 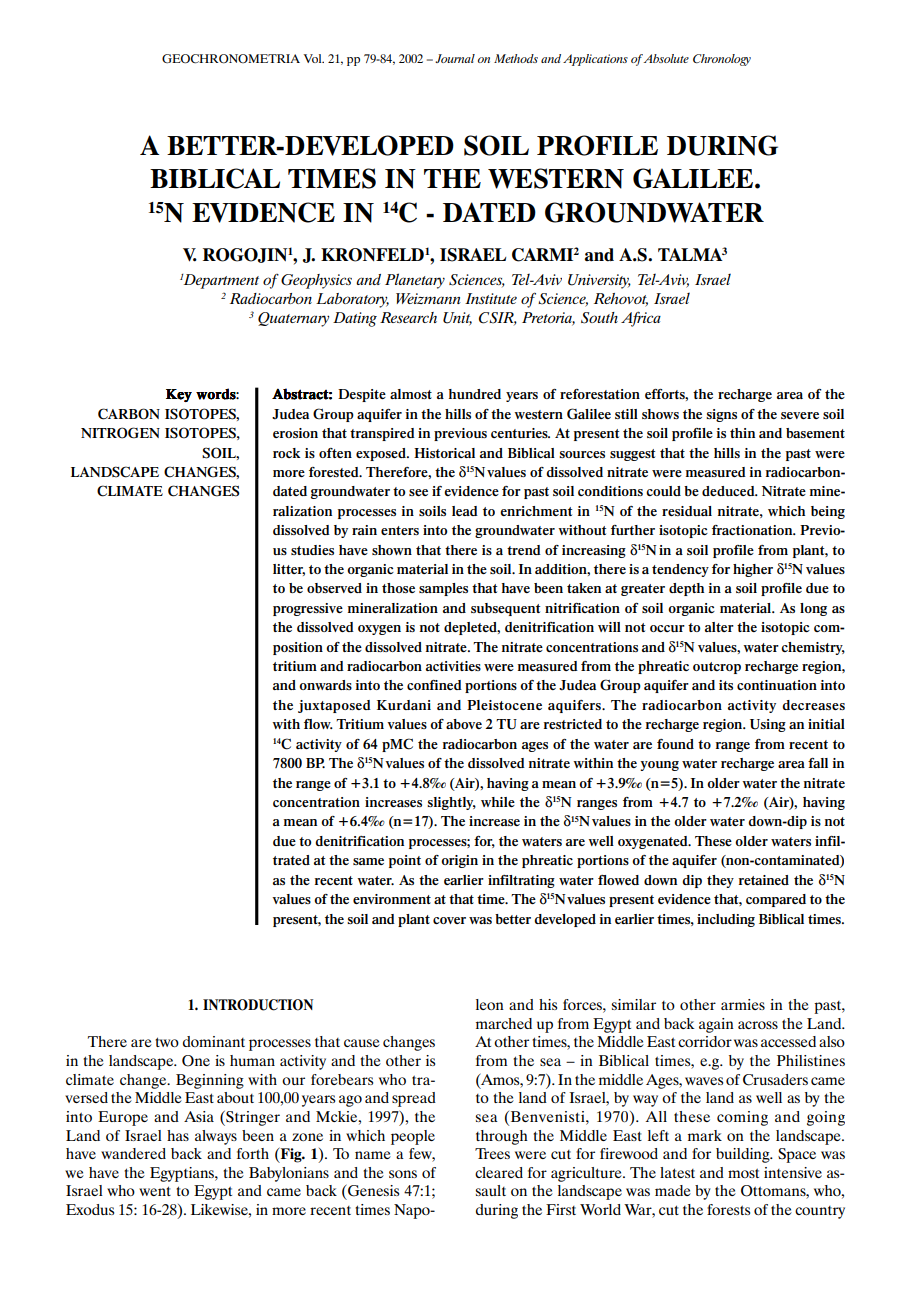 What do you see at coordinates (368, 861) in the screenshot?
I see `same` at bounding box center [368, 861].
